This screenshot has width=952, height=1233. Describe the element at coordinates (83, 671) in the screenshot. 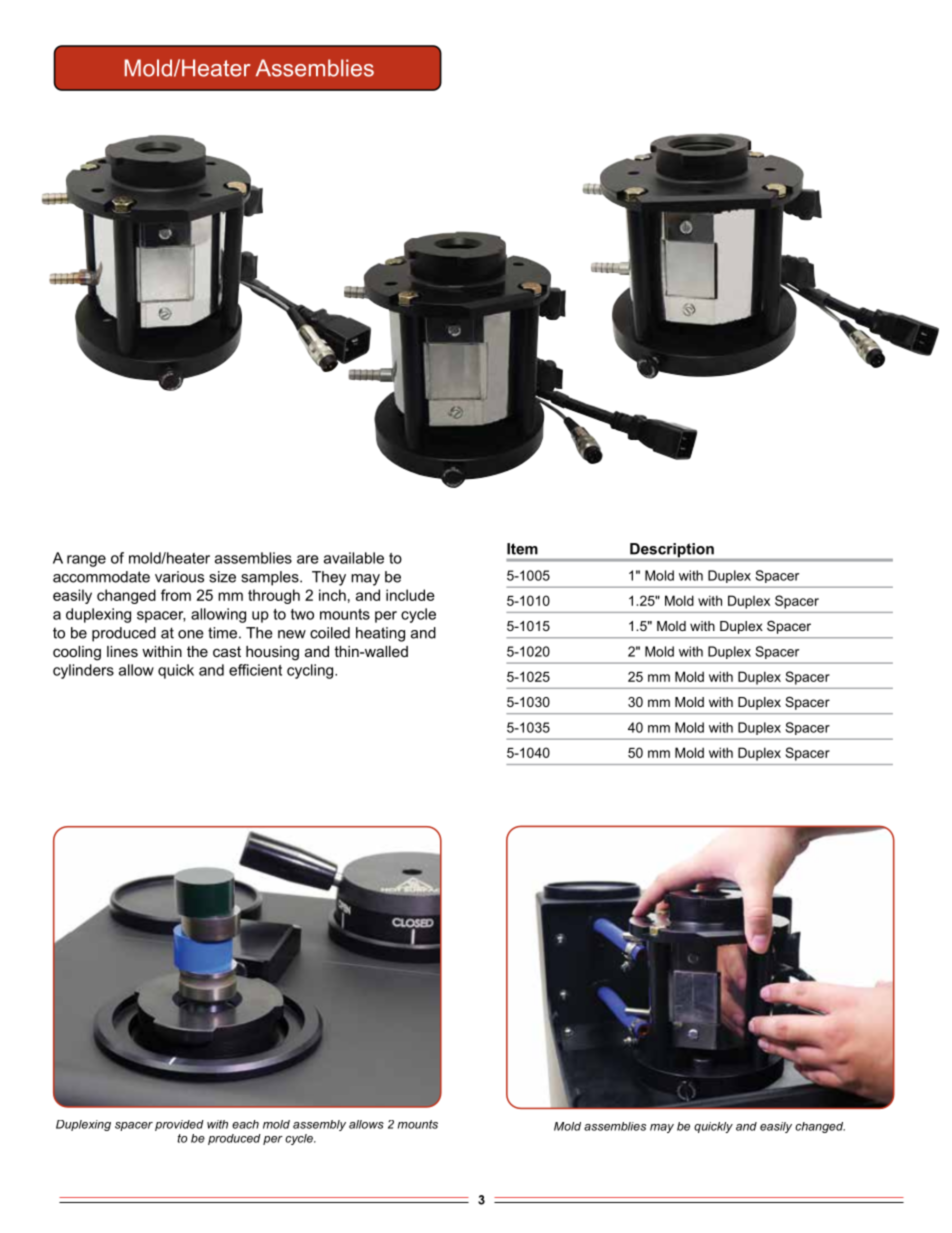

I see `cylinders` at that location.
